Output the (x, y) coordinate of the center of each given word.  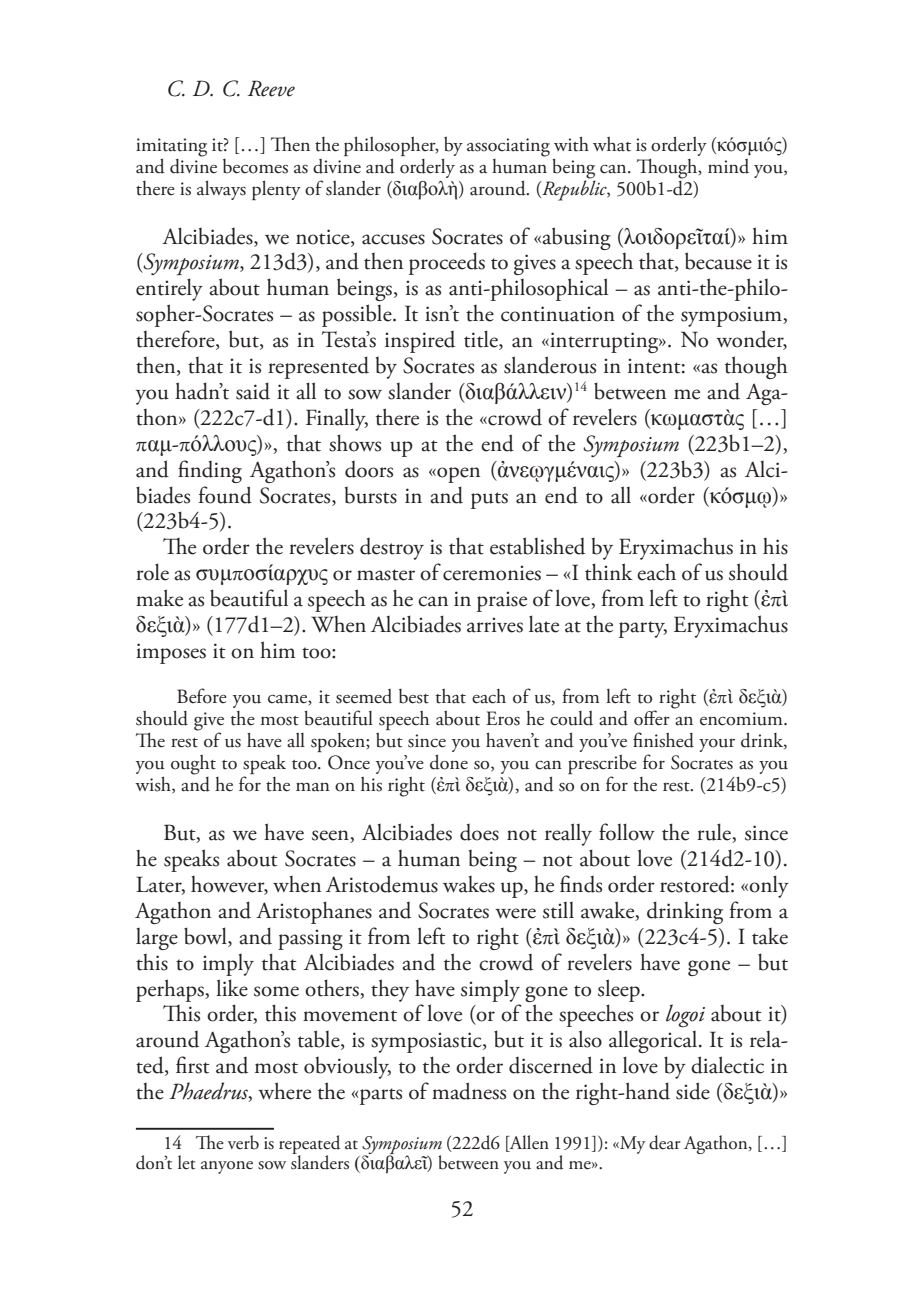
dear (665, 1142)
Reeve (271, 88)
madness (469, 1091)
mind (728, 166)
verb (243, 1142)
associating (508, 147)
